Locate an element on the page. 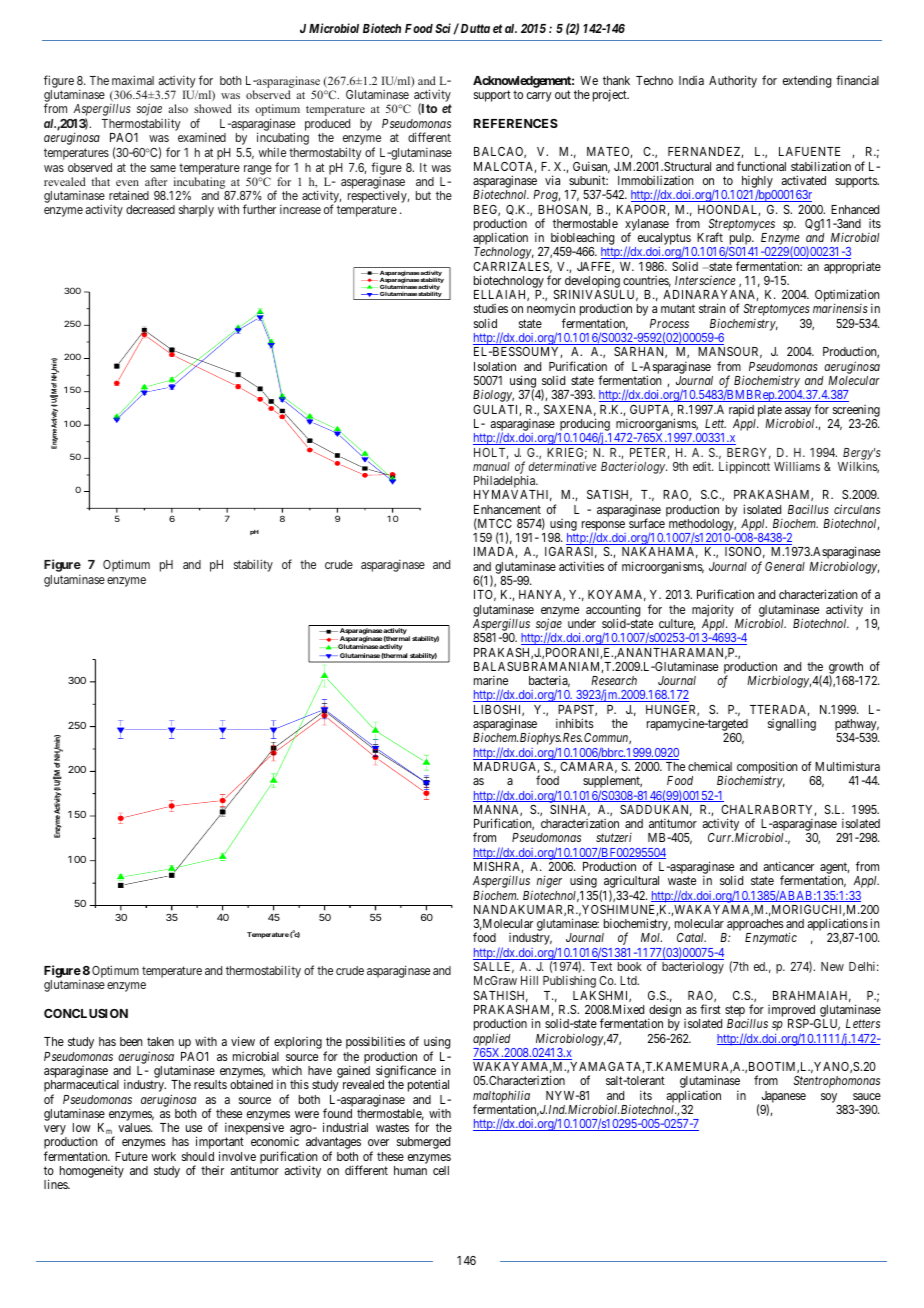 This page has width=924, height=1308. under is located at coordinates (582, 623).
